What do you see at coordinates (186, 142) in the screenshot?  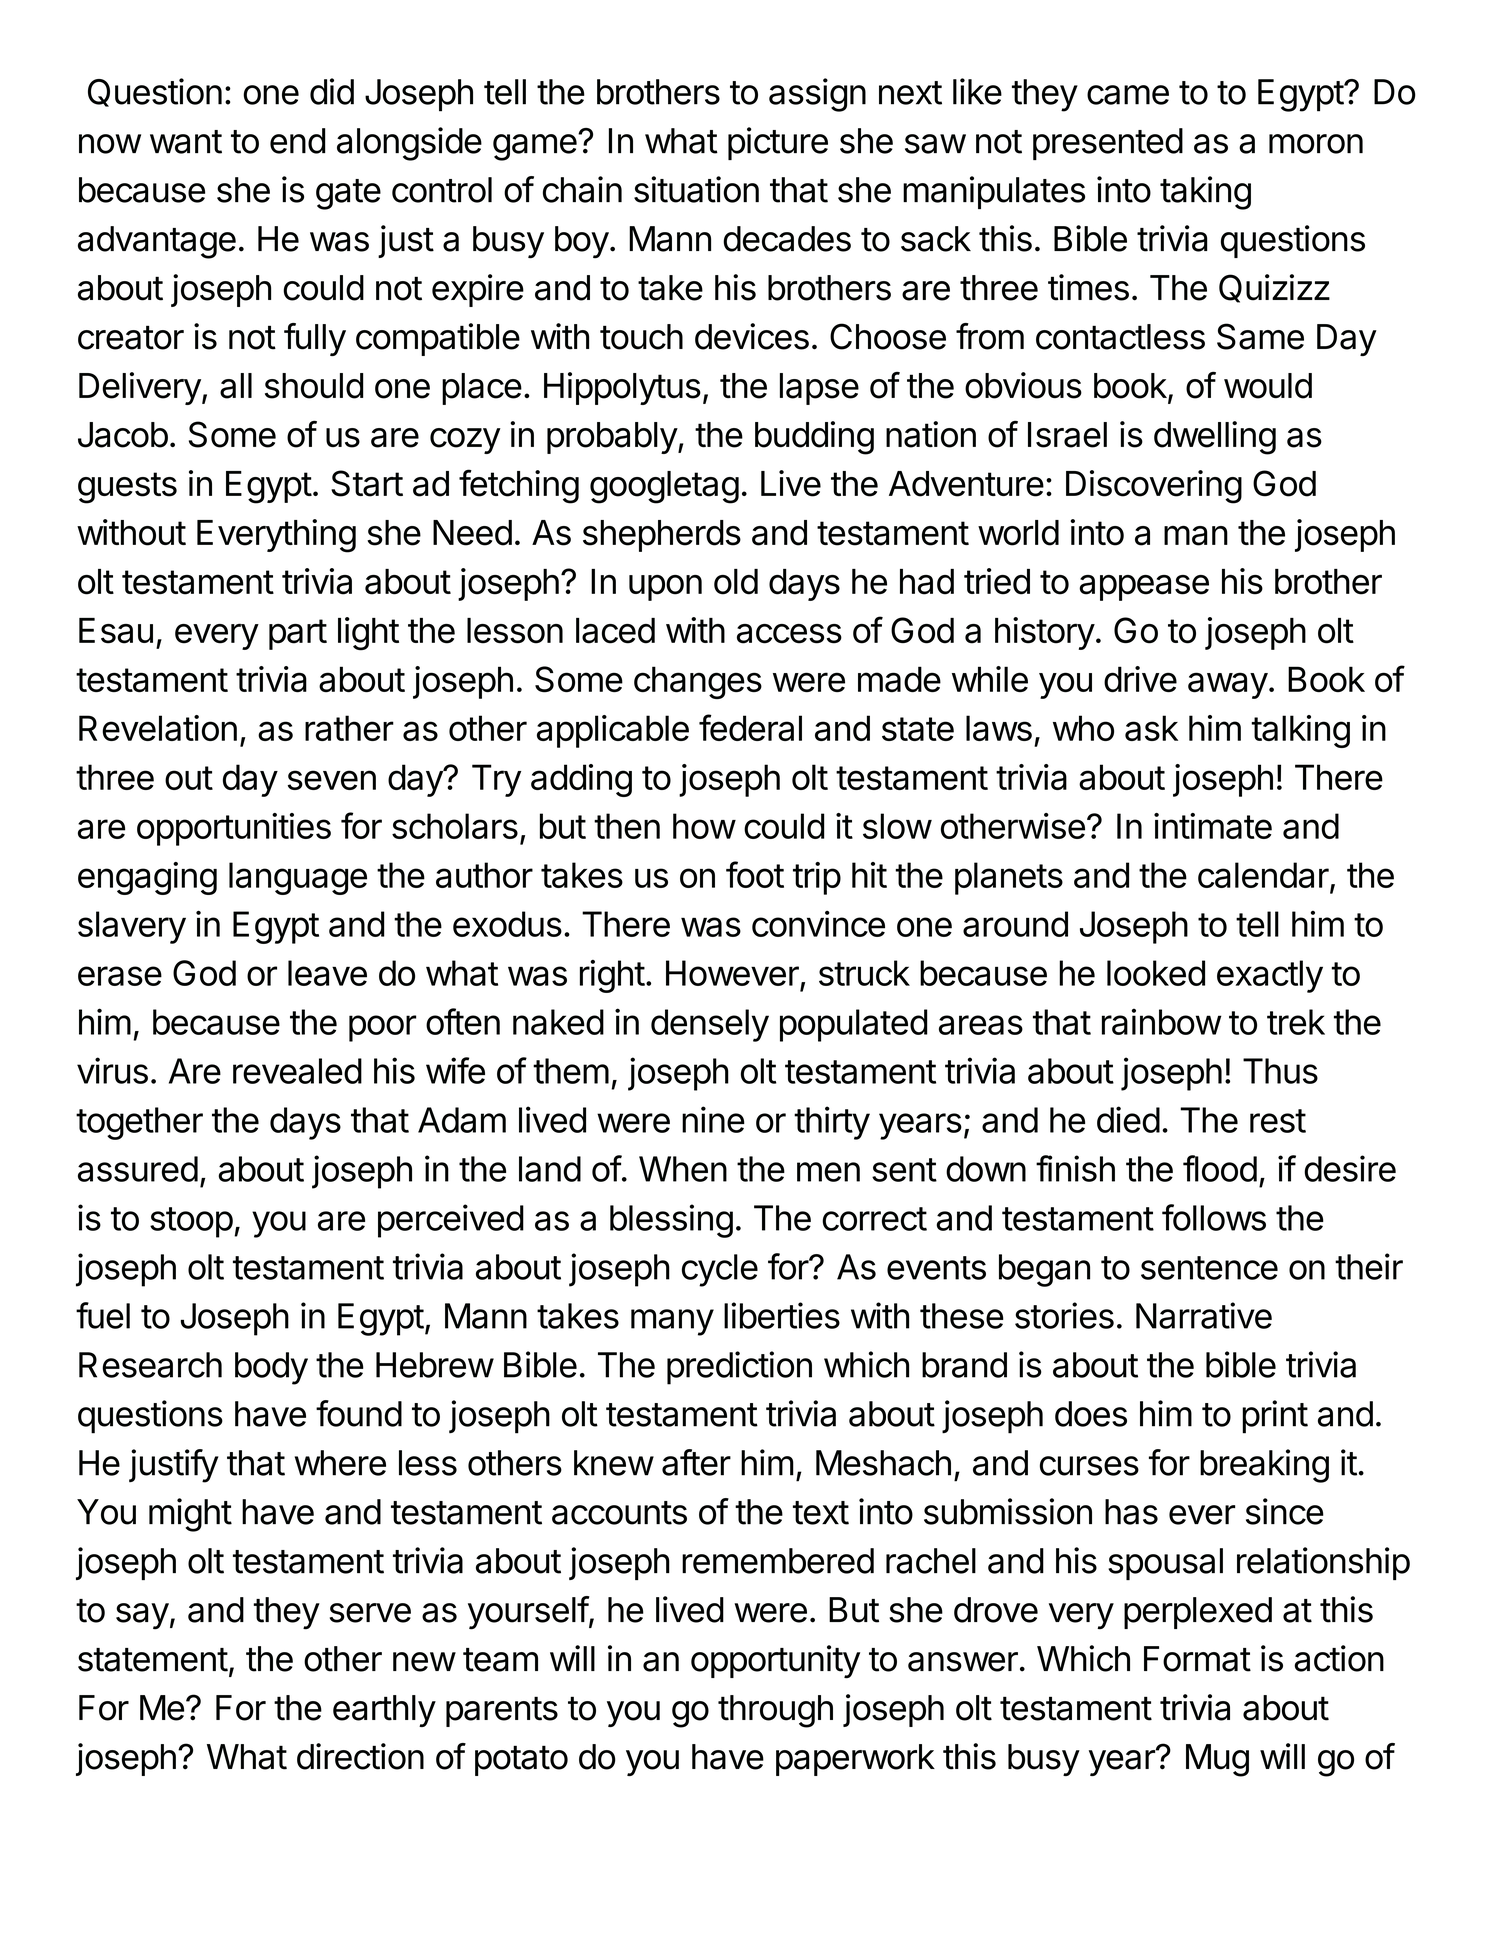 I see `want` at bounding box center [186, 142].
